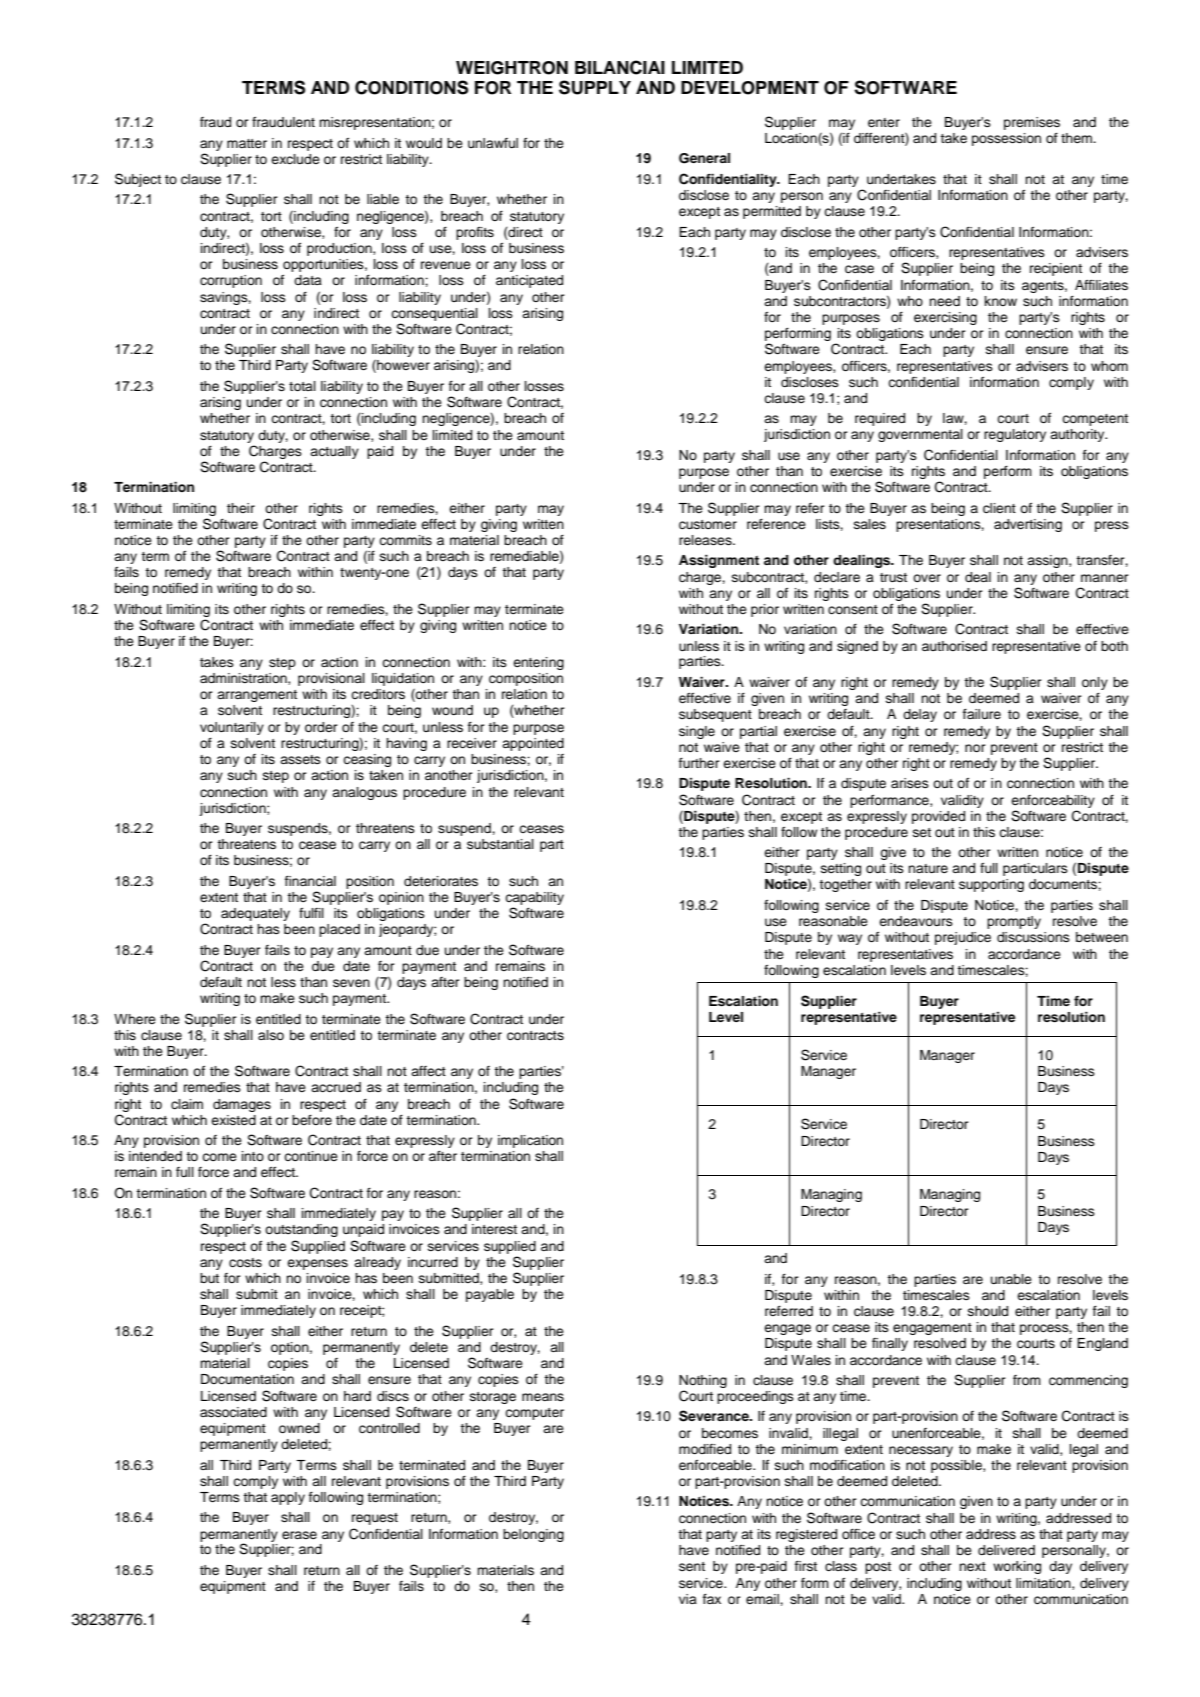  I want to click on unable, so click(1011, 1279).
